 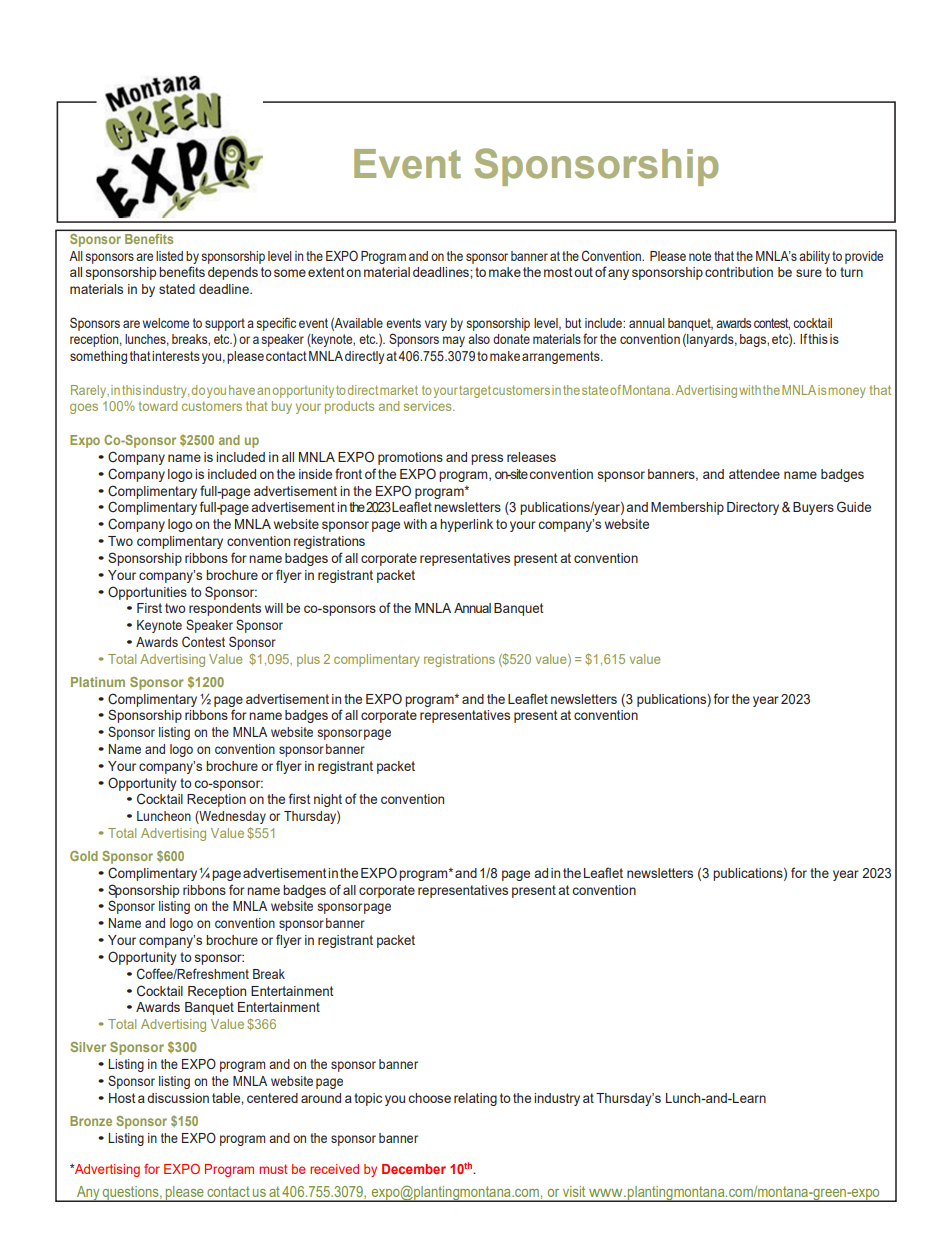 I want to click on relating, so click(x=475, y=1099).
